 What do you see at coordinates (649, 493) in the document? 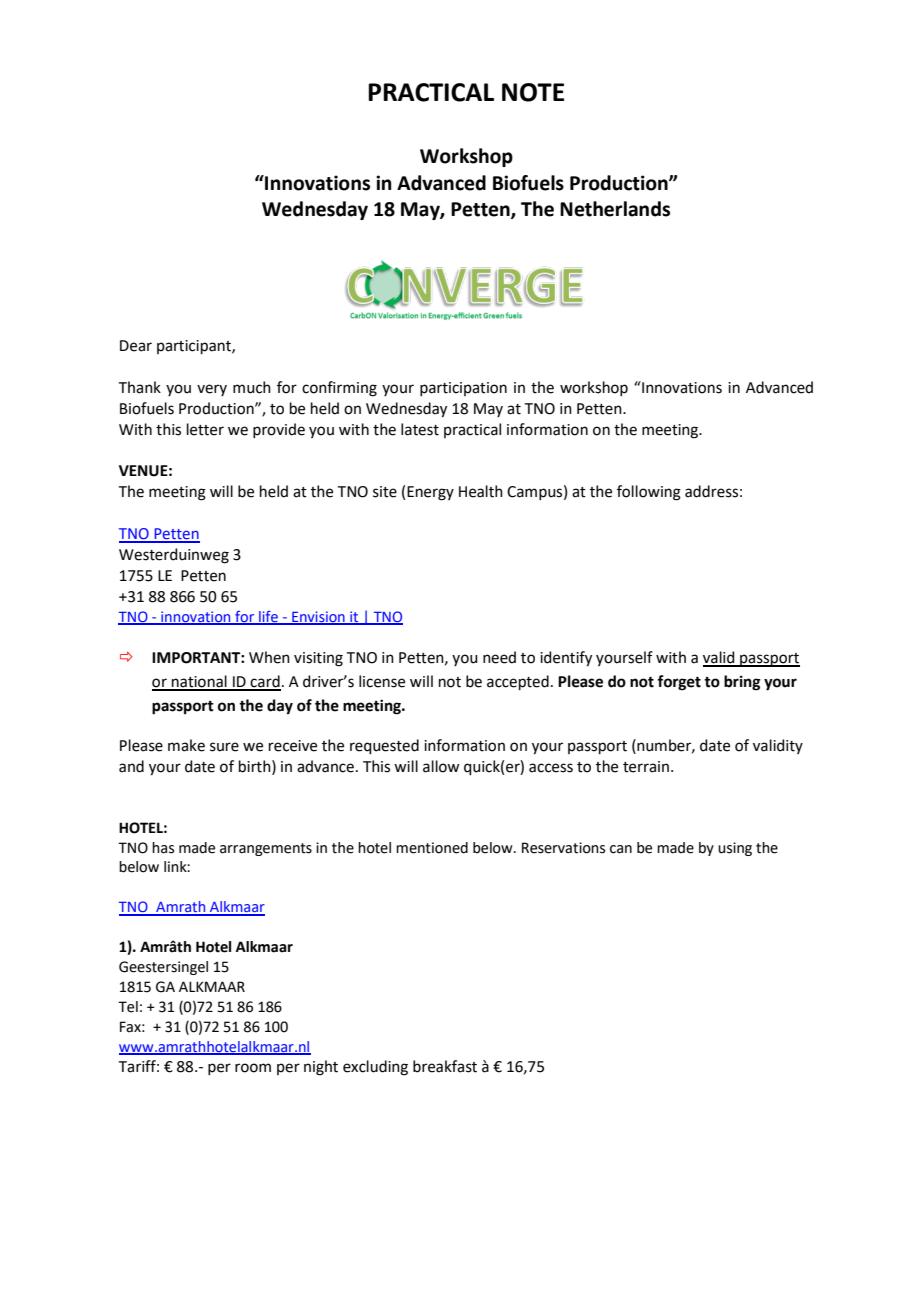
I see `following` at bounding box center [649, 493].
